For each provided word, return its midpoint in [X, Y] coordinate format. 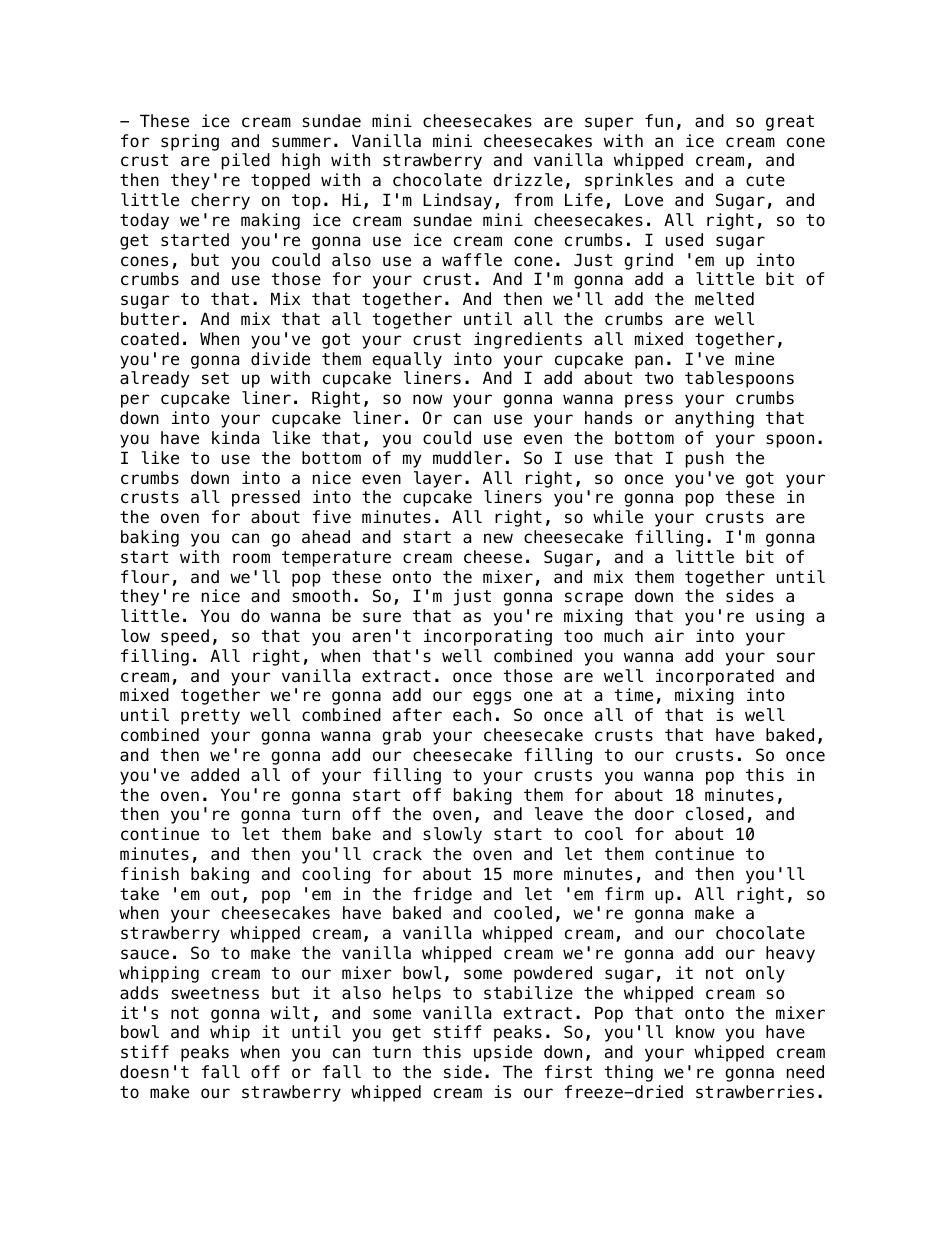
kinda [235, 438]
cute [765, 180]
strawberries [755, 1092]
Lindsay [457, 201]
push [705, 459]
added [215, 775]
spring [190, 142]
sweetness [215, 993]
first [568, 1072]
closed [715, 814]
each [472, 715]
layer [438, 479]
